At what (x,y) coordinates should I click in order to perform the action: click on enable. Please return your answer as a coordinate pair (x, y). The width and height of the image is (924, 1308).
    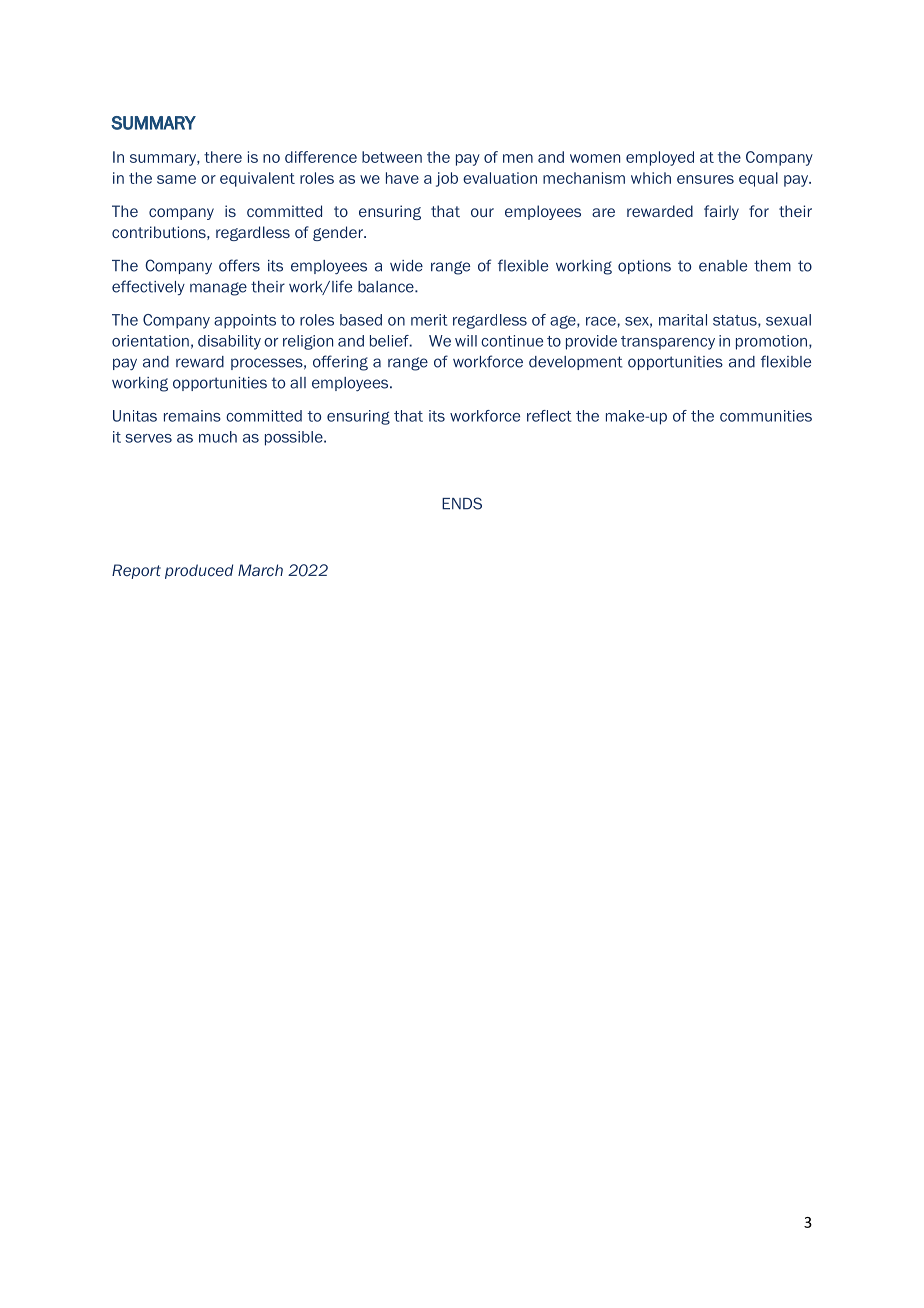
    Looking at the image, I should click on (723, 266).
